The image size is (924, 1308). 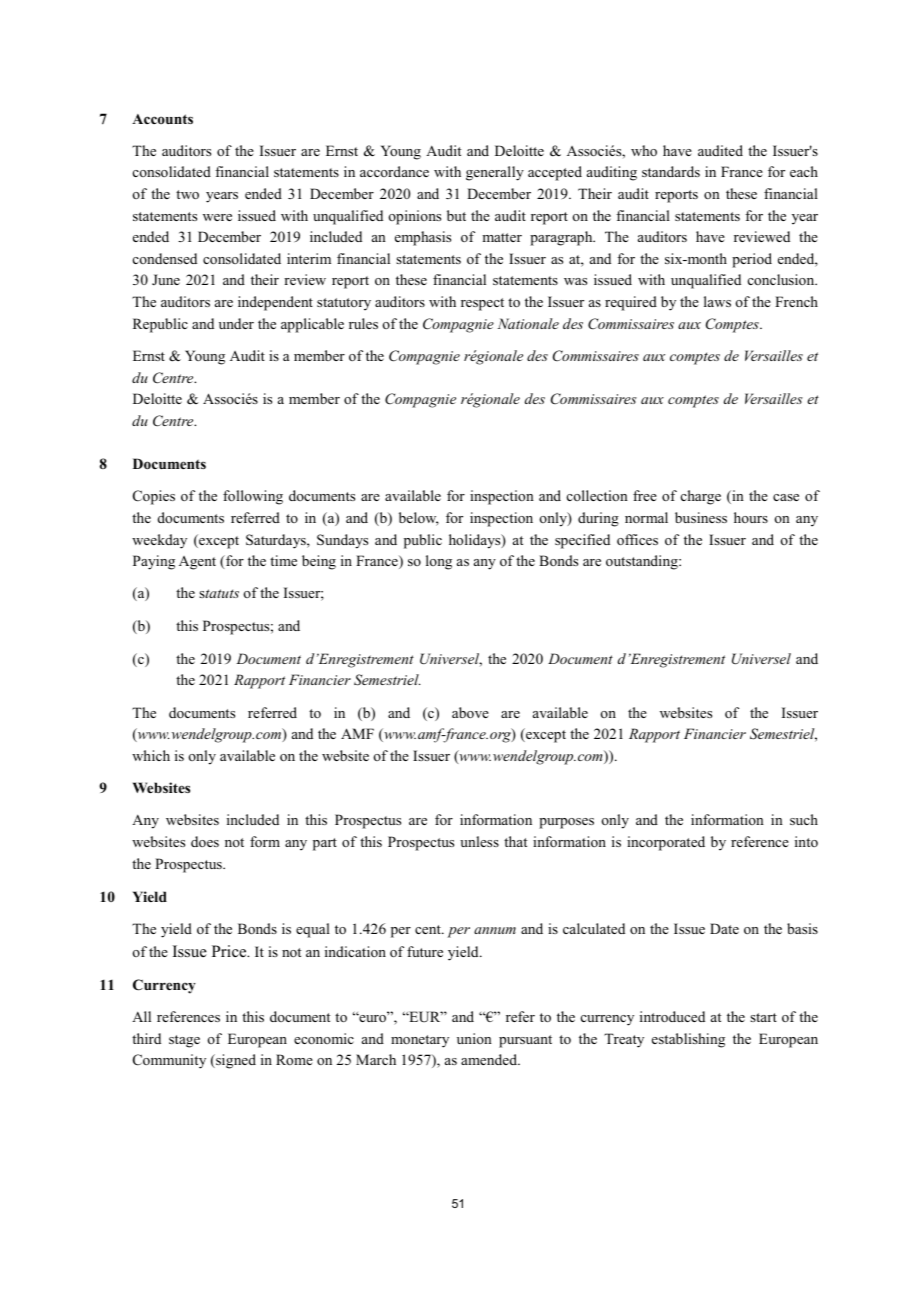 What do you see at coordinates (688, 1040) in the screenshot?
I see `establishing` at bounding box center [688, 1040].
